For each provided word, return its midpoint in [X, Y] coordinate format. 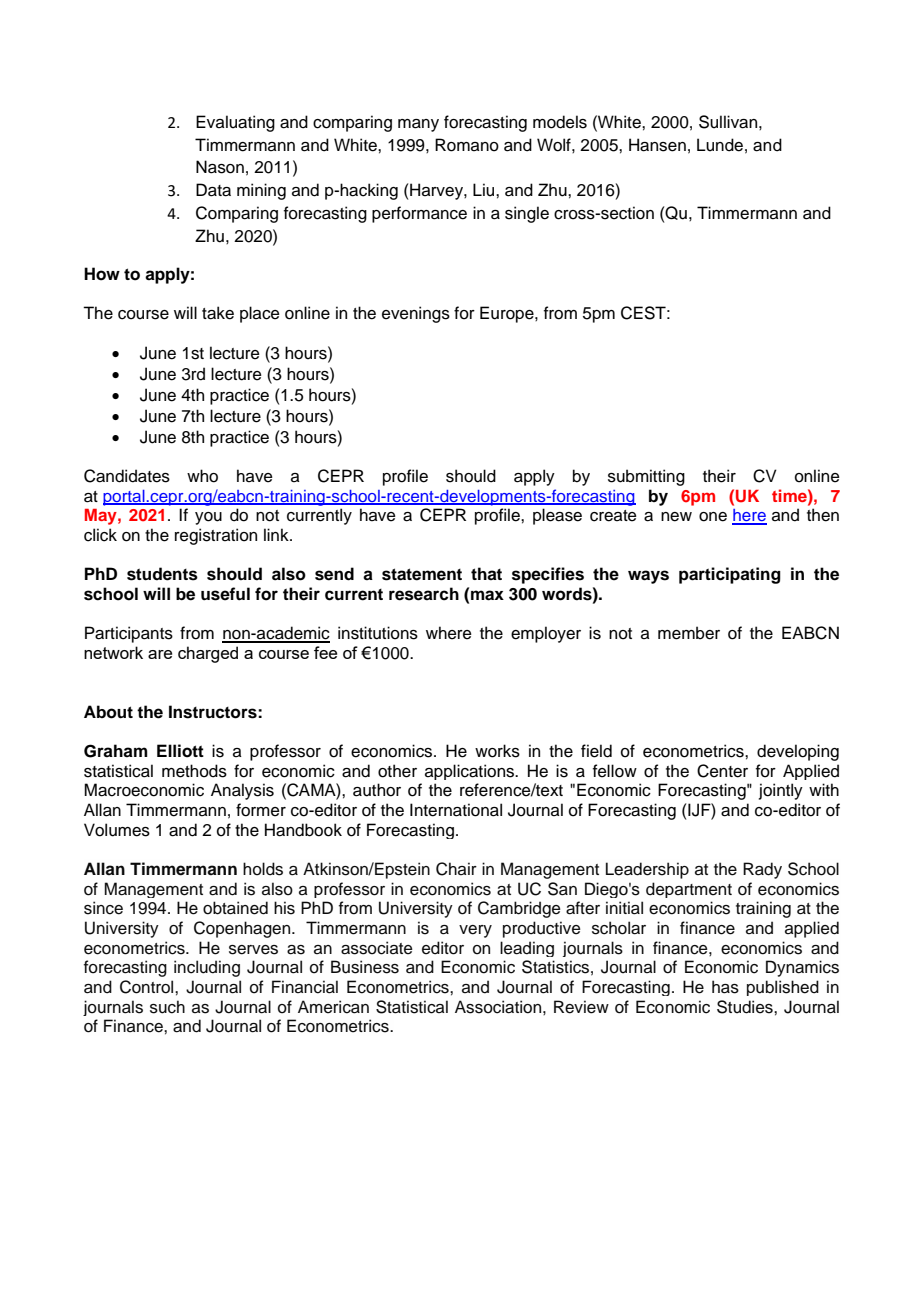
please [557, 516]
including [207, 968]
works [497, 751]
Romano [467, 145]
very [475, 931]
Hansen [657, 145]
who [202, 476]
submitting [646, 477]
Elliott [180, 751]
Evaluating [235, 123]
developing [798, 752]
